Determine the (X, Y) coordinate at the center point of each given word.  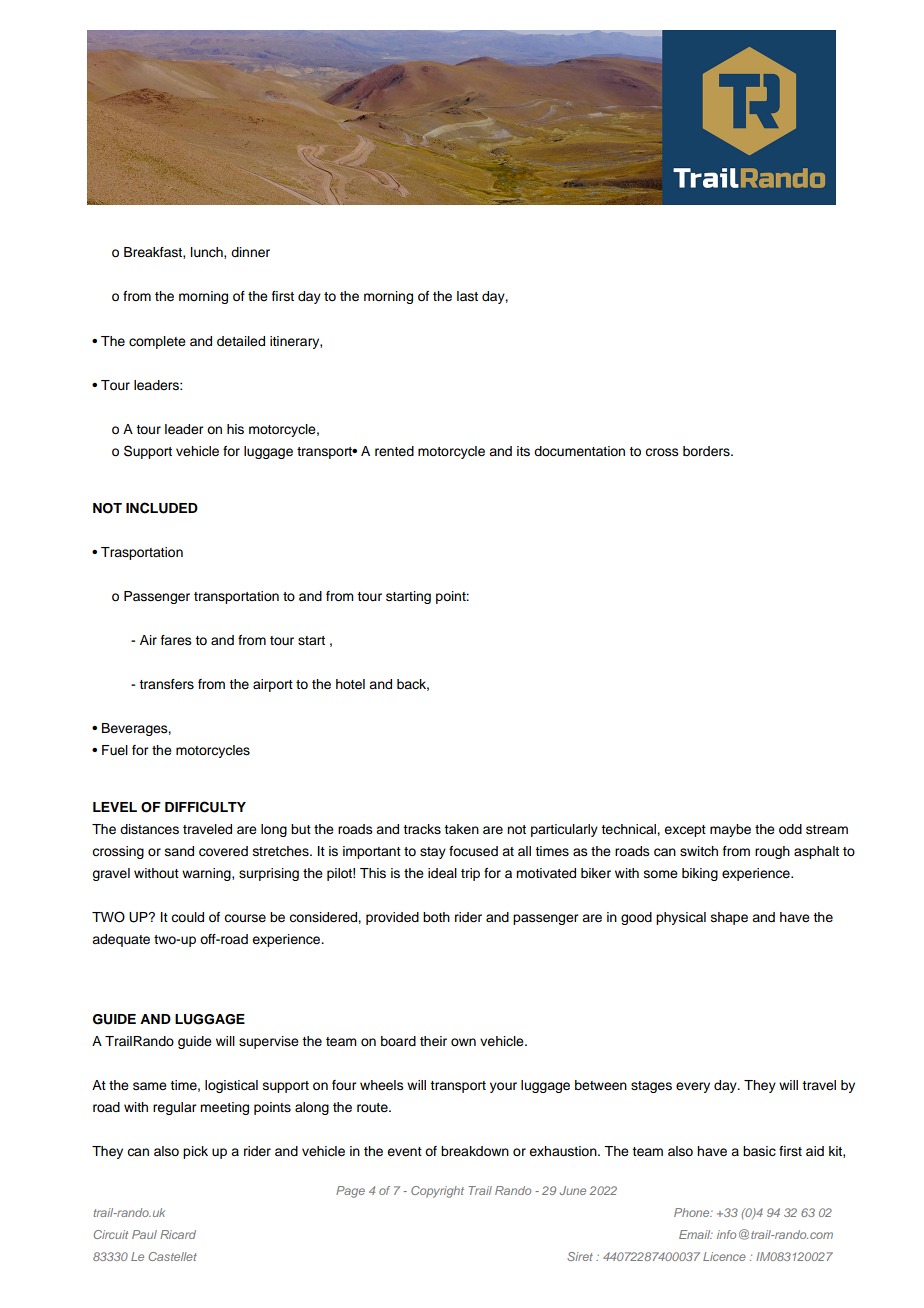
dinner (250, 252)
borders (707, 451)
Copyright (437, 1192)
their (433, 1041)
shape (729, 918)
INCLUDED (162, 508)
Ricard (178, 1234)
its (523, 451)
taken (461, 829)
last (467, 296)
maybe (730, 830)
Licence (724, 1256)
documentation (579, 451)
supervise (269, 1042)
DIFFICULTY (205, 807)
